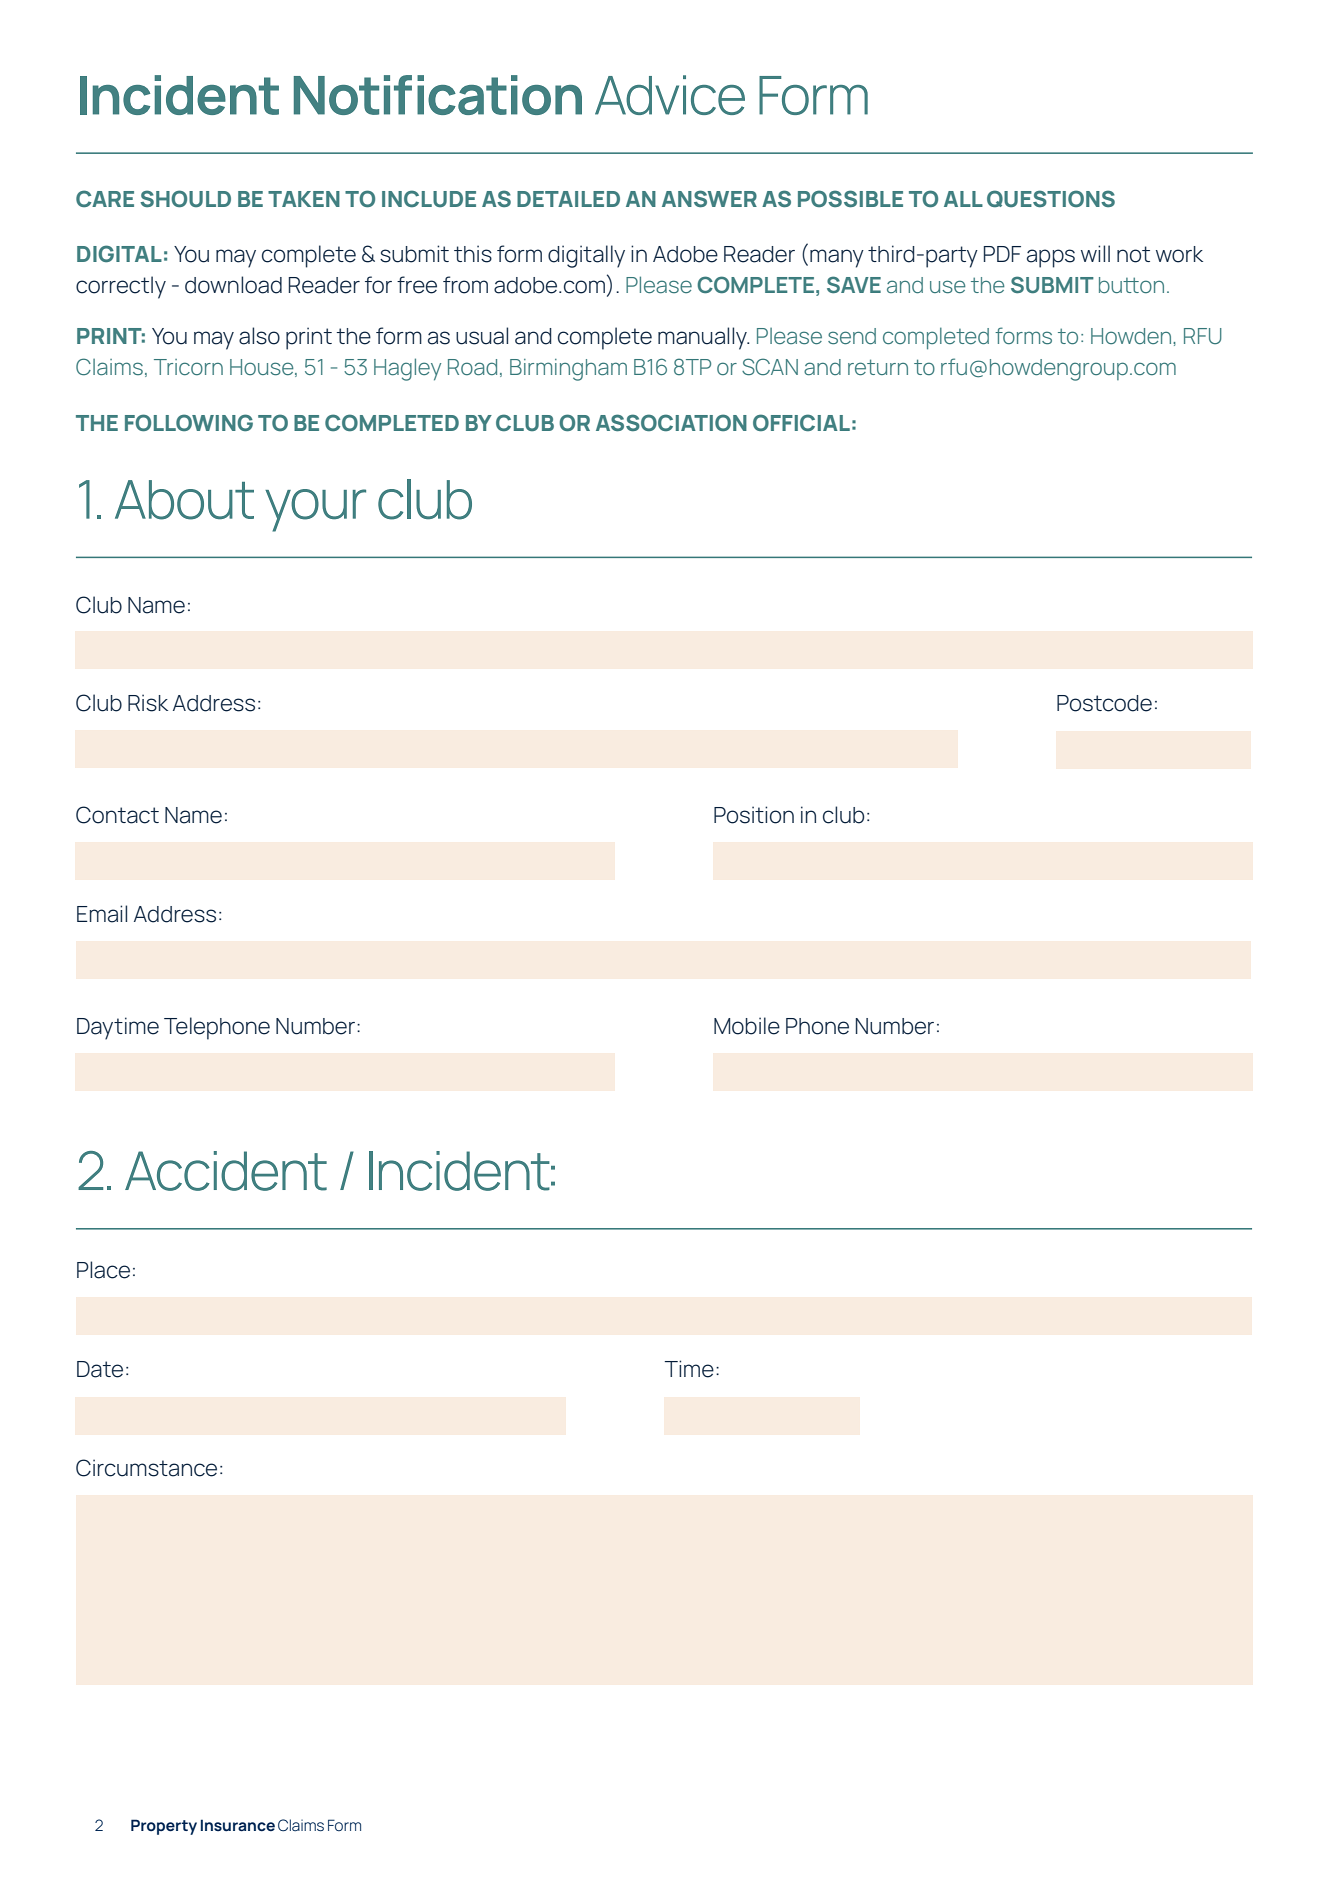  Describe the element at coordinates (670, 95) in the image. I see `Advice` at that location.
